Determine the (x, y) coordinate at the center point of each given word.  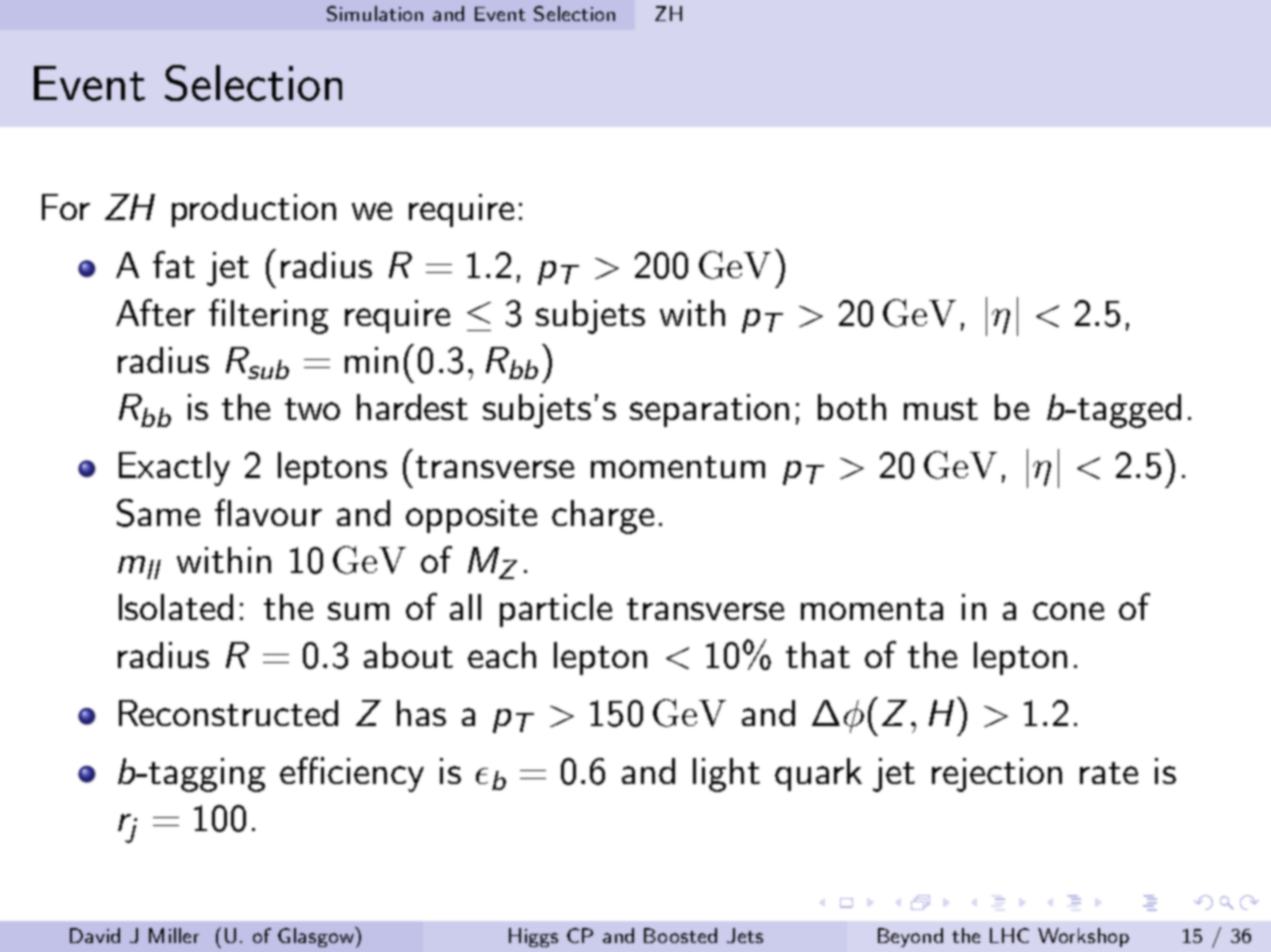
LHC (1009, 935)
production (254, 210)
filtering (268, 316)
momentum (678, 467)
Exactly (174, 469)
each (502, 655)
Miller (174, 935)
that (818, 655)
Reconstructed (228, 713)
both (852, 407)
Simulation (375, 13)
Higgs (533, 937)
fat (174, 264)
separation (709, 410)
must (941, 409)
